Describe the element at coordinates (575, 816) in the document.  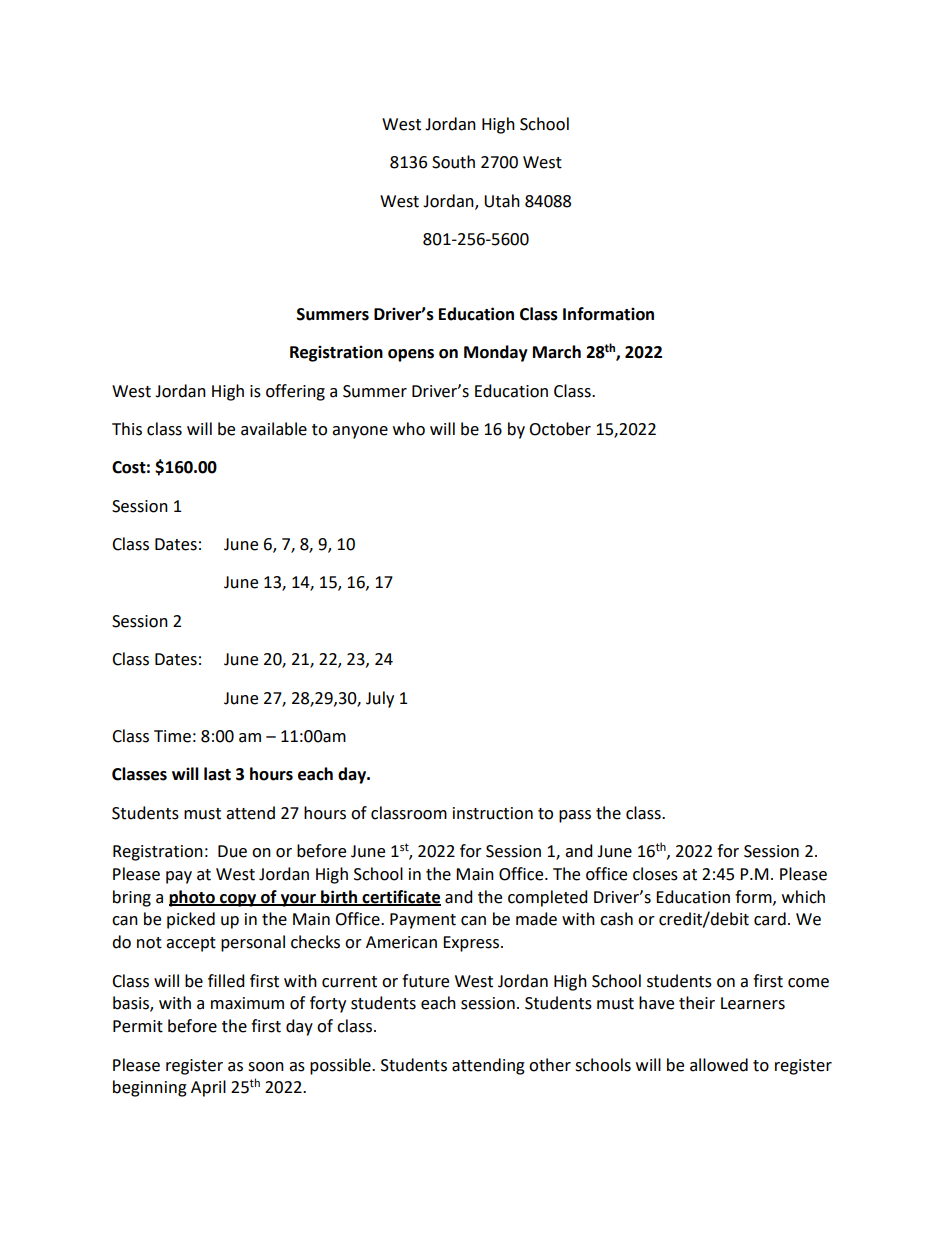
I see `pass` at that location.
